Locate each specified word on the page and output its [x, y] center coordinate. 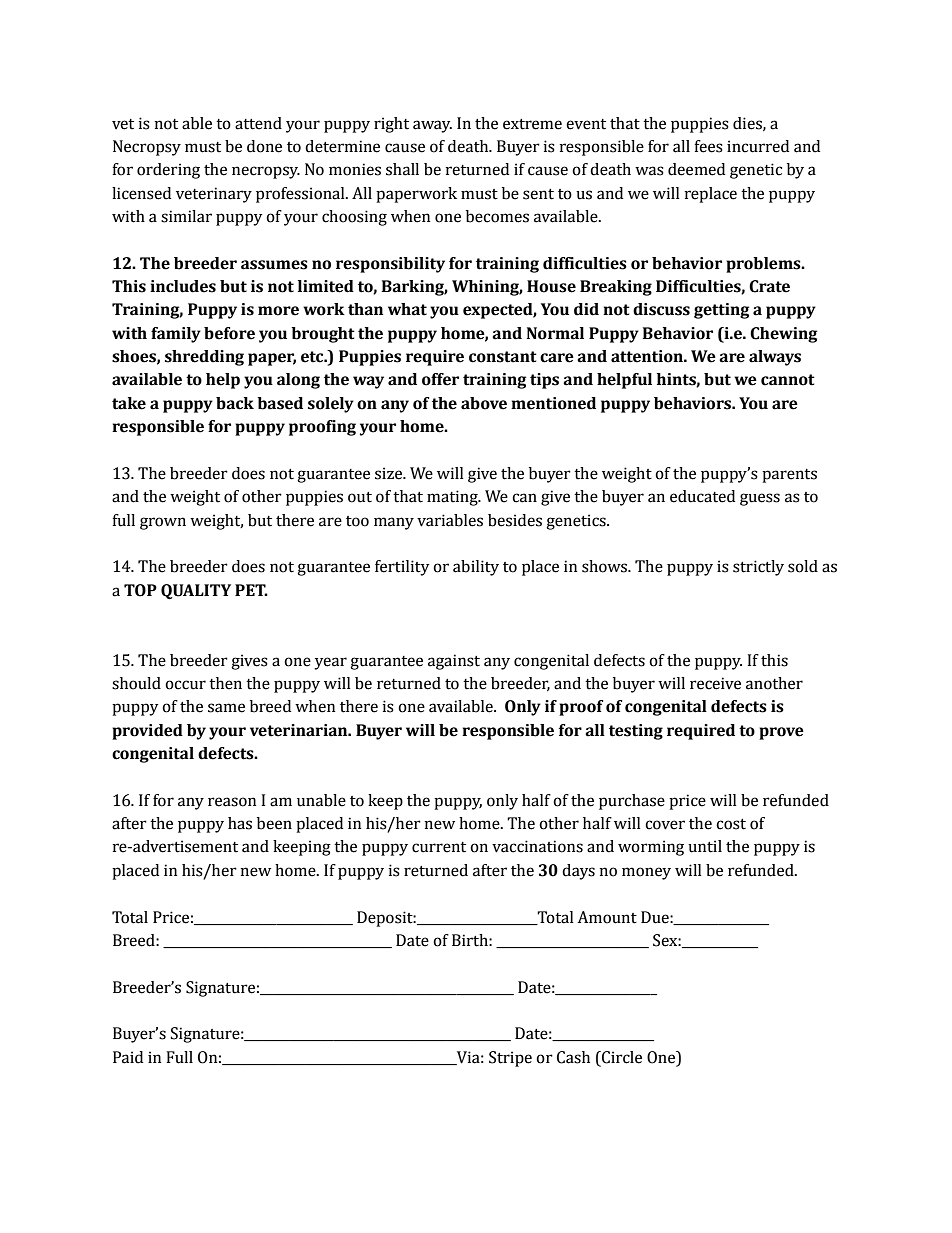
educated [702, 496]
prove [781, 733]
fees [708, 146]
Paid [128, 1057]
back [235, 403]
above [484, 403]
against [454, 662]
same [226, 708]
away [432, 126]
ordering [168, 171]
